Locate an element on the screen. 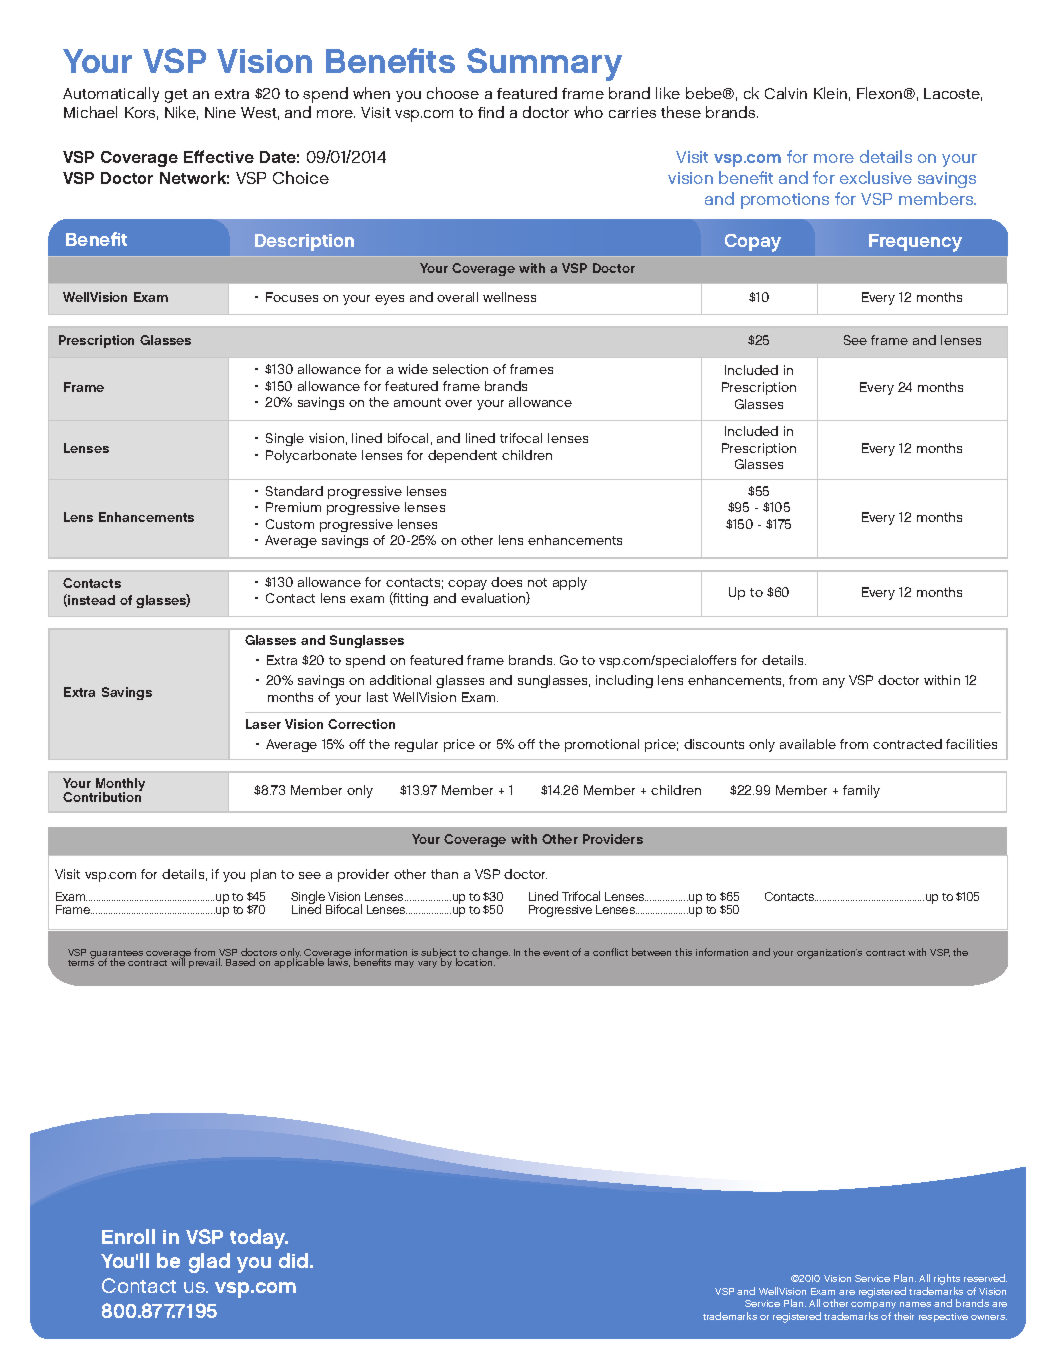  available is located at coordinates (808, 744).
